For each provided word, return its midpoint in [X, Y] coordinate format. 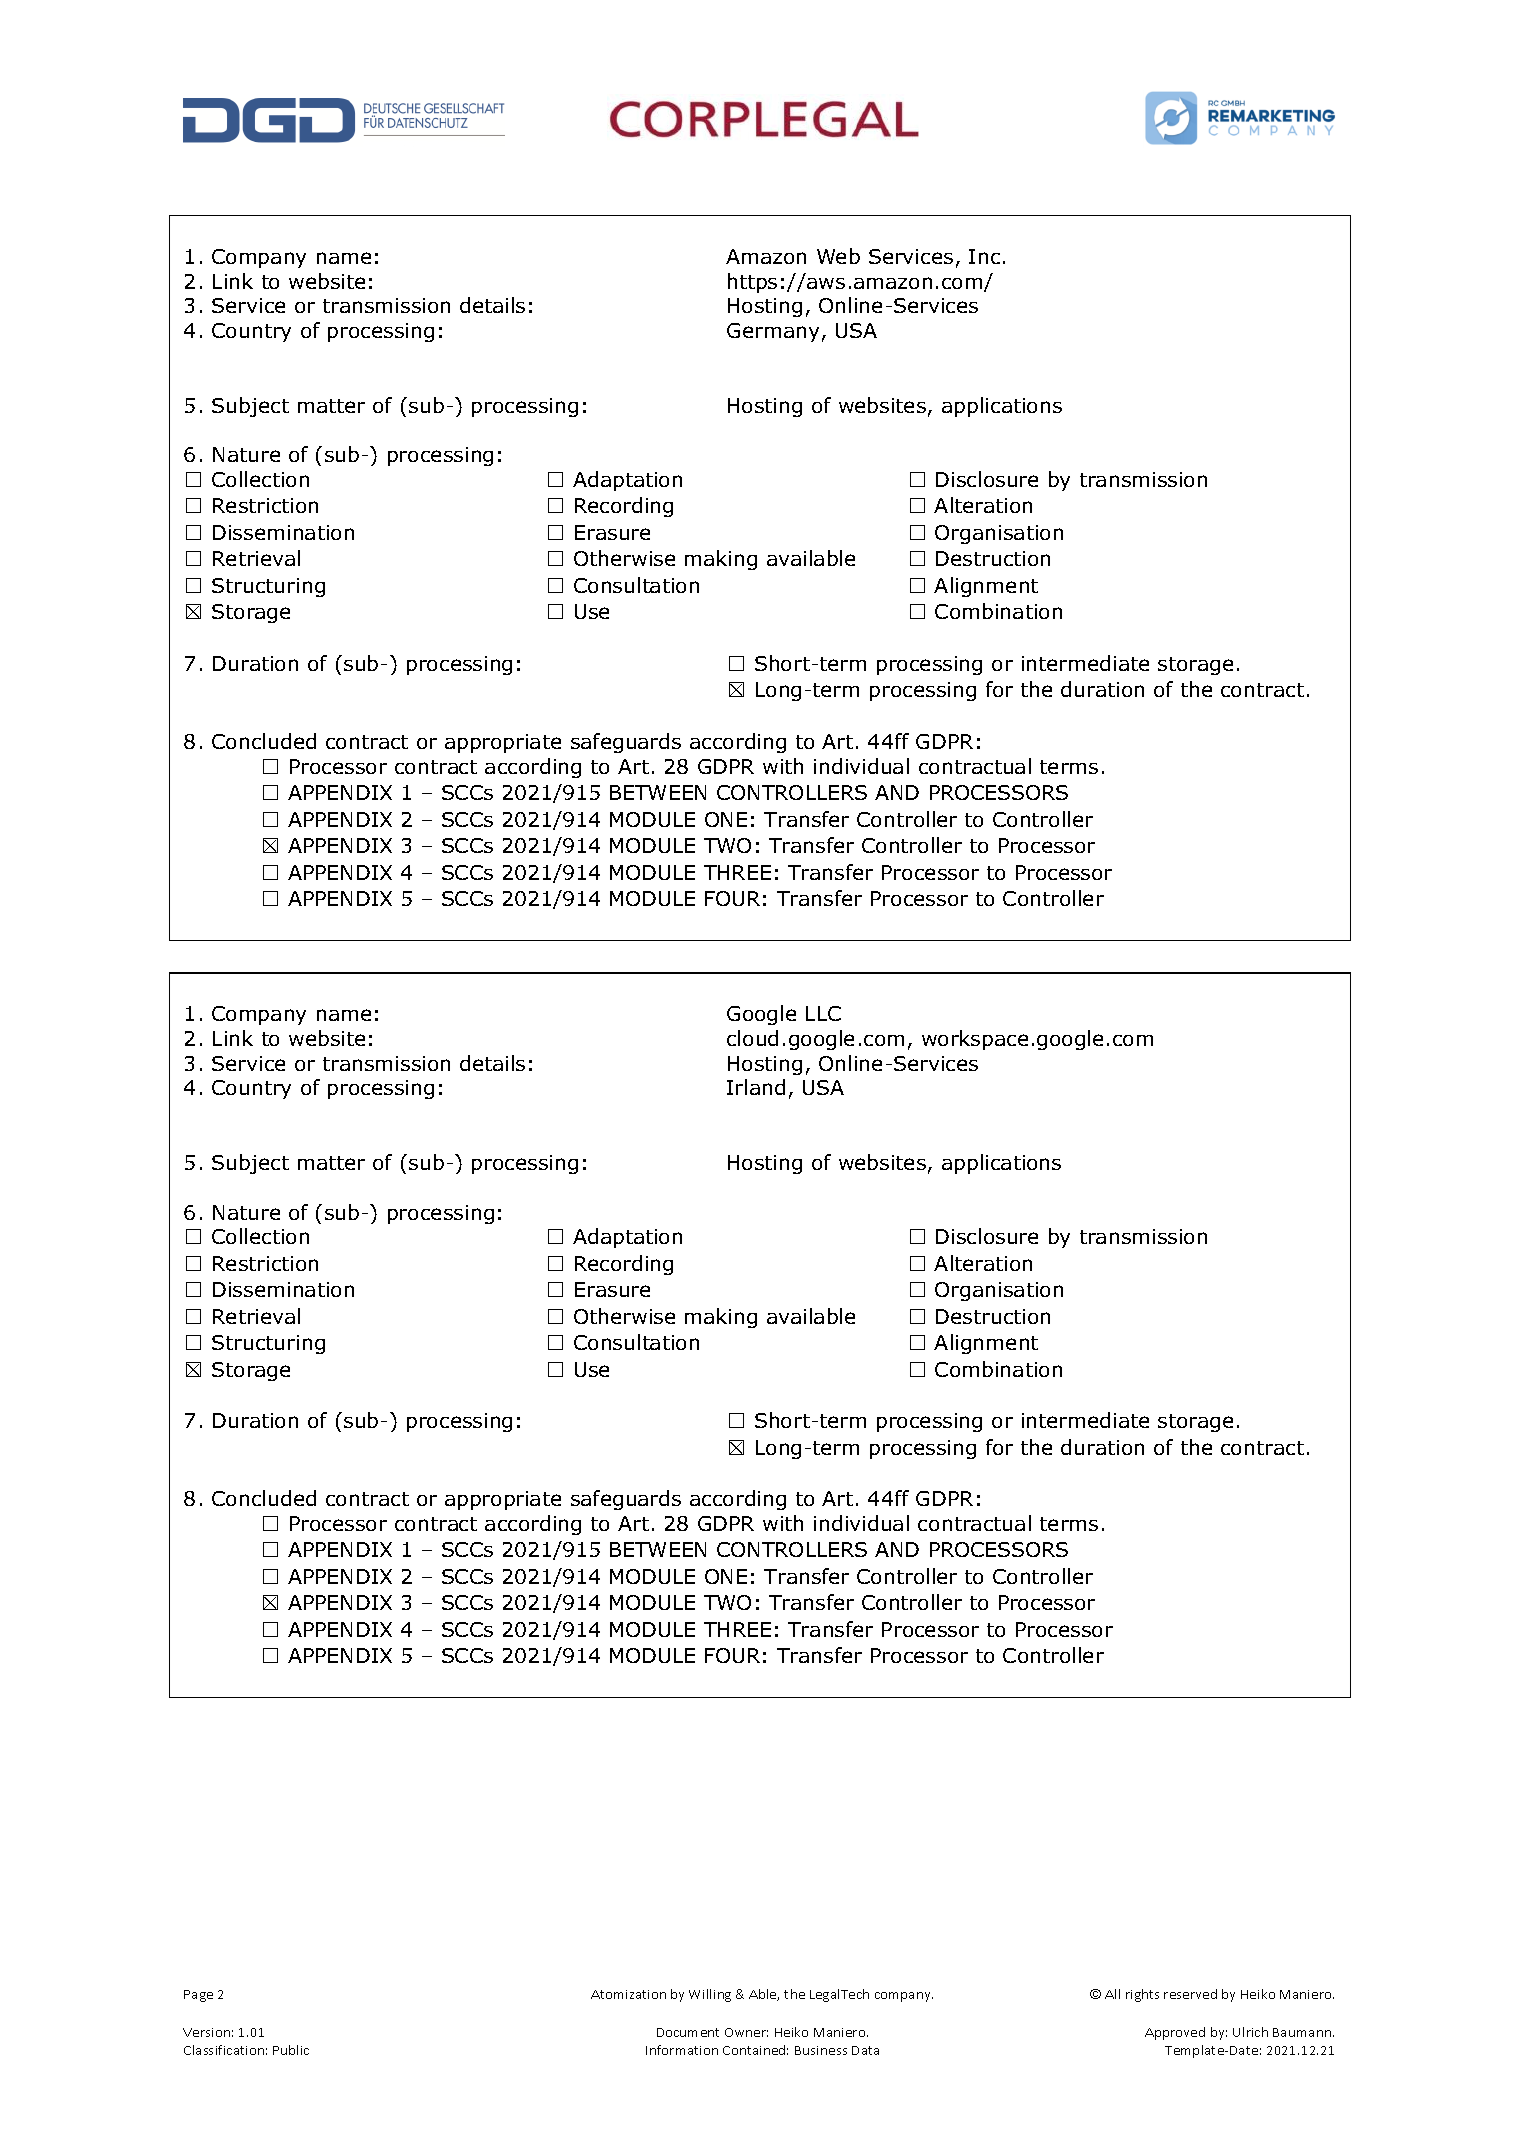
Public [291, 2050]
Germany [773, 332]
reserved [1190, 1994]
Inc [984, 256]
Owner [746, 2032]
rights [1142, 1995]
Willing [710, 1995]
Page [198, 1996]
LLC [823, 1013]
